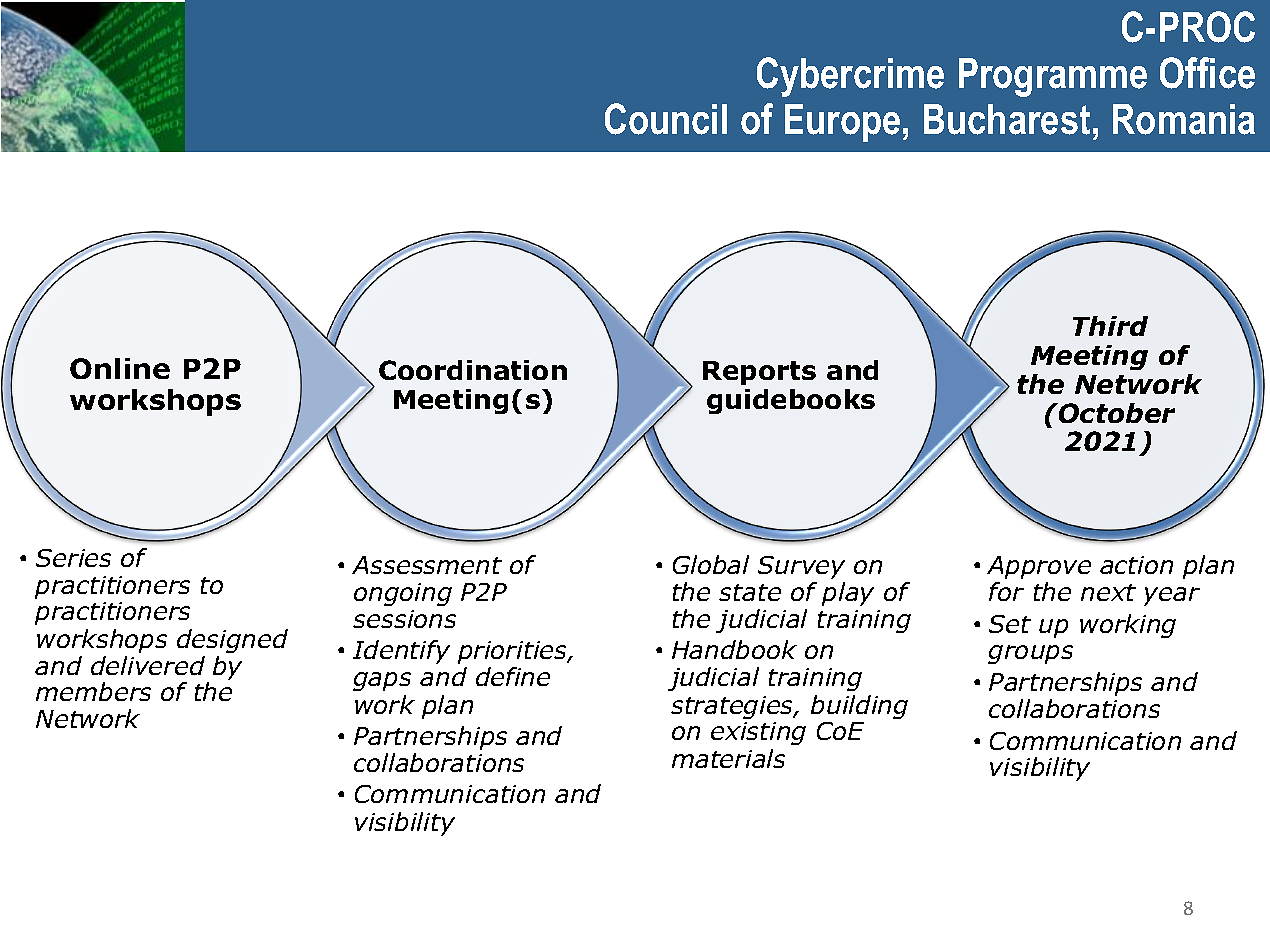 The width and height of the screenshot is (1270, 952). I want to click on Online, so click(120, 368).
